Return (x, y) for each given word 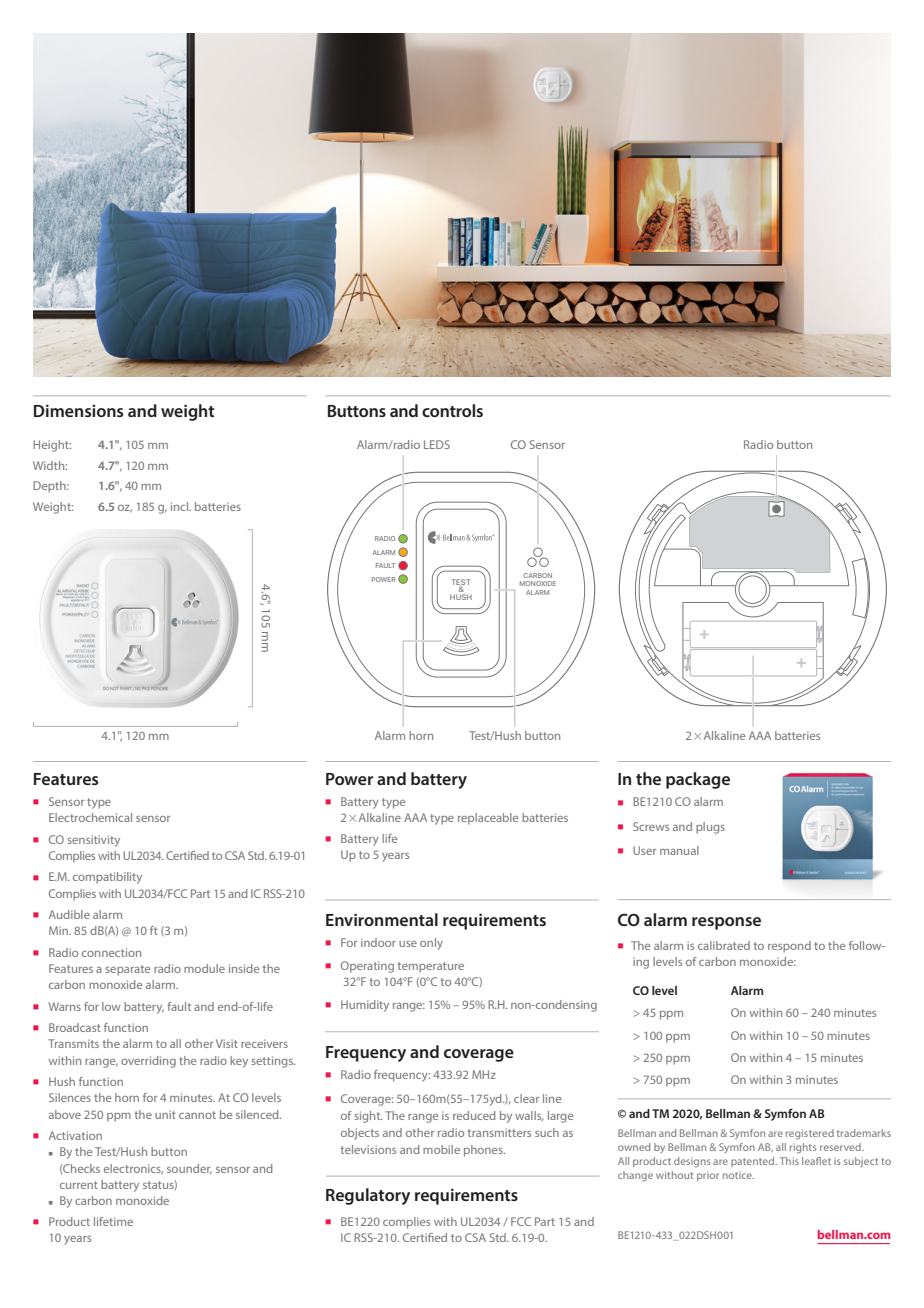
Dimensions (79, 410)
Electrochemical (90, 817)
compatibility (107, 878)
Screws (651, 826)
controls (452, 410)
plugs (710, 828)
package (698, 780)
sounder (189, 1169)
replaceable (488, 819)
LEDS (437, 444)
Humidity (365, 1006)
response (726, 923)
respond (789, 947)
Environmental (382, 919)
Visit (227, 1043)
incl (181, 506)
